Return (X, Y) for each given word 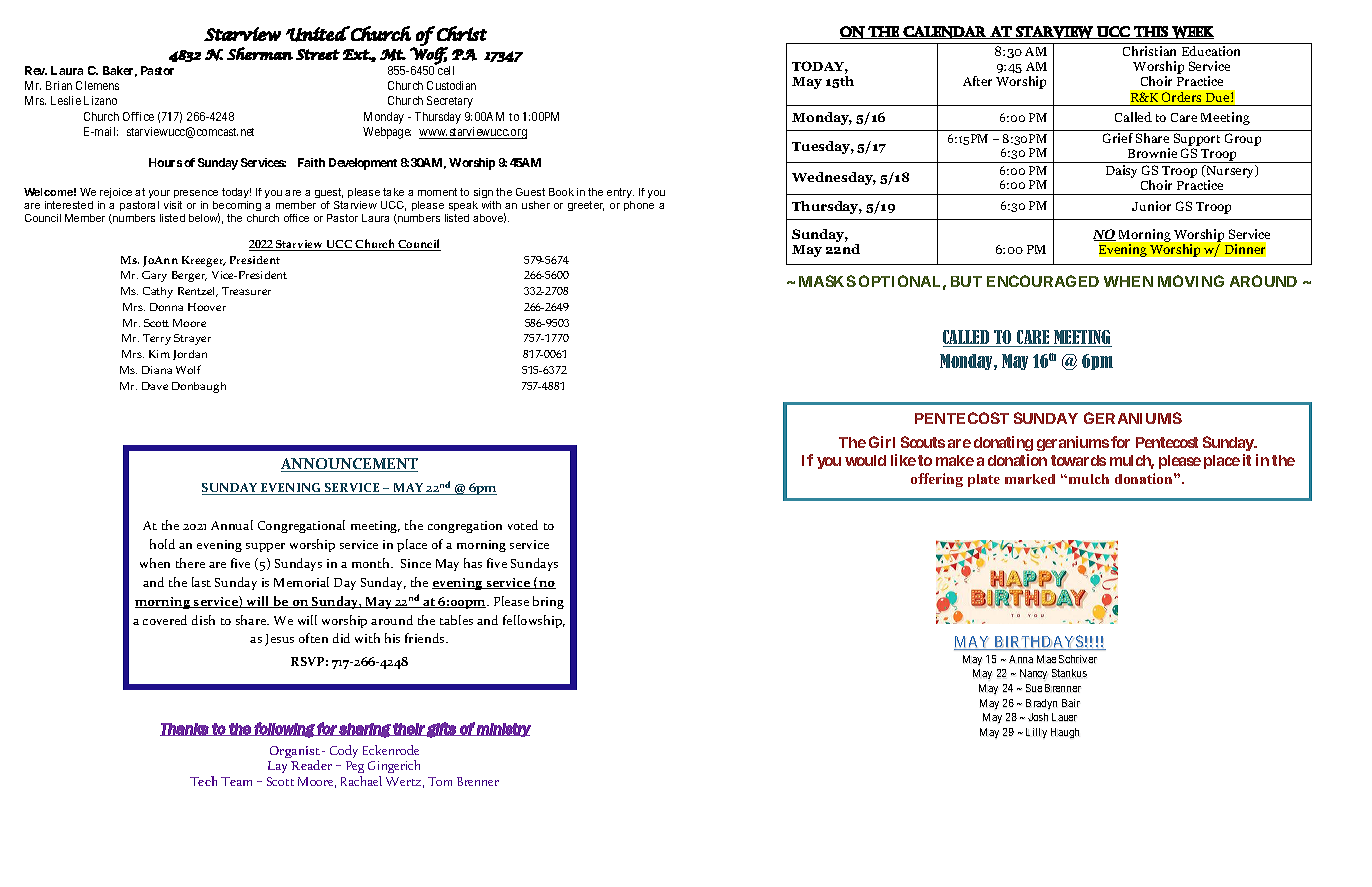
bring (548, 602)
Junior (1151, 206)
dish (203, 620)
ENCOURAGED (1043, 281)
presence (196, 194)
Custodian (451, 85)
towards (1078, 460)
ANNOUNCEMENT (349, 465)
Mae (1046, 659)
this (1151, 32)
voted (523, 525)
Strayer (192, 339)
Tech (203, 781)
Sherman (260, 53)
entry (620, 193)
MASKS (827, 281)
